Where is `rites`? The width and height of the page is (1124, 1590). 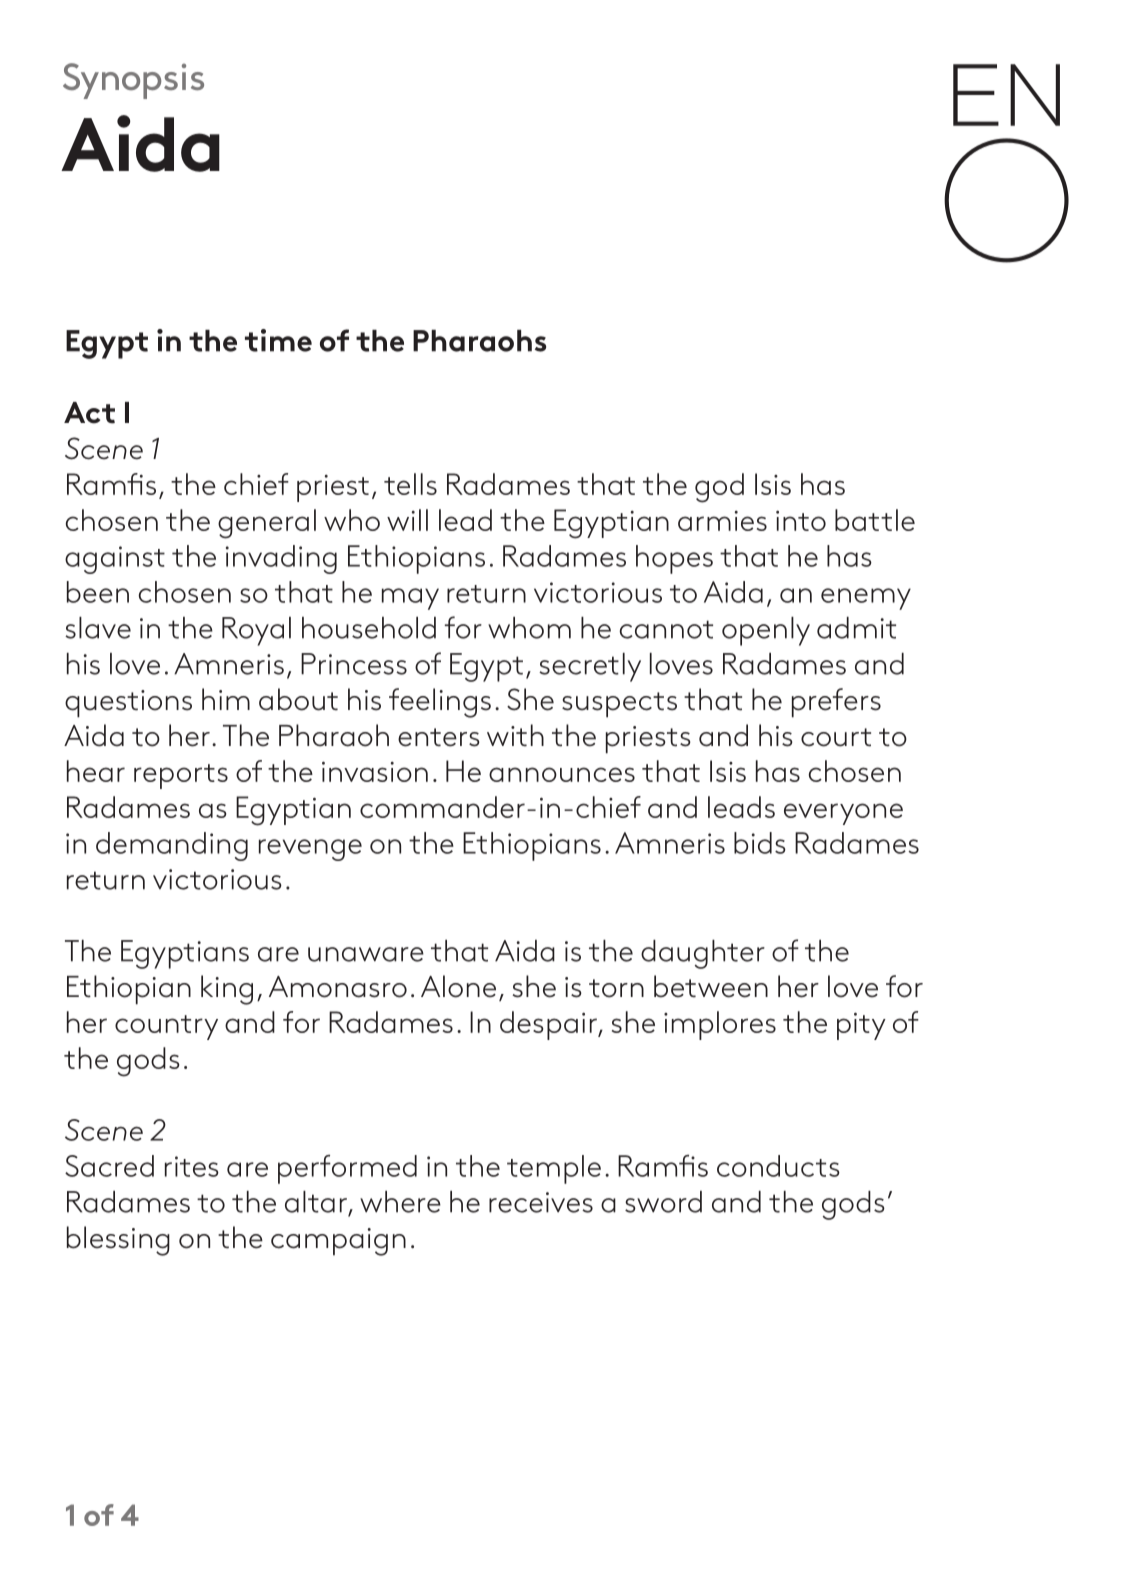
rites is located at coordinates (192, 1166).
